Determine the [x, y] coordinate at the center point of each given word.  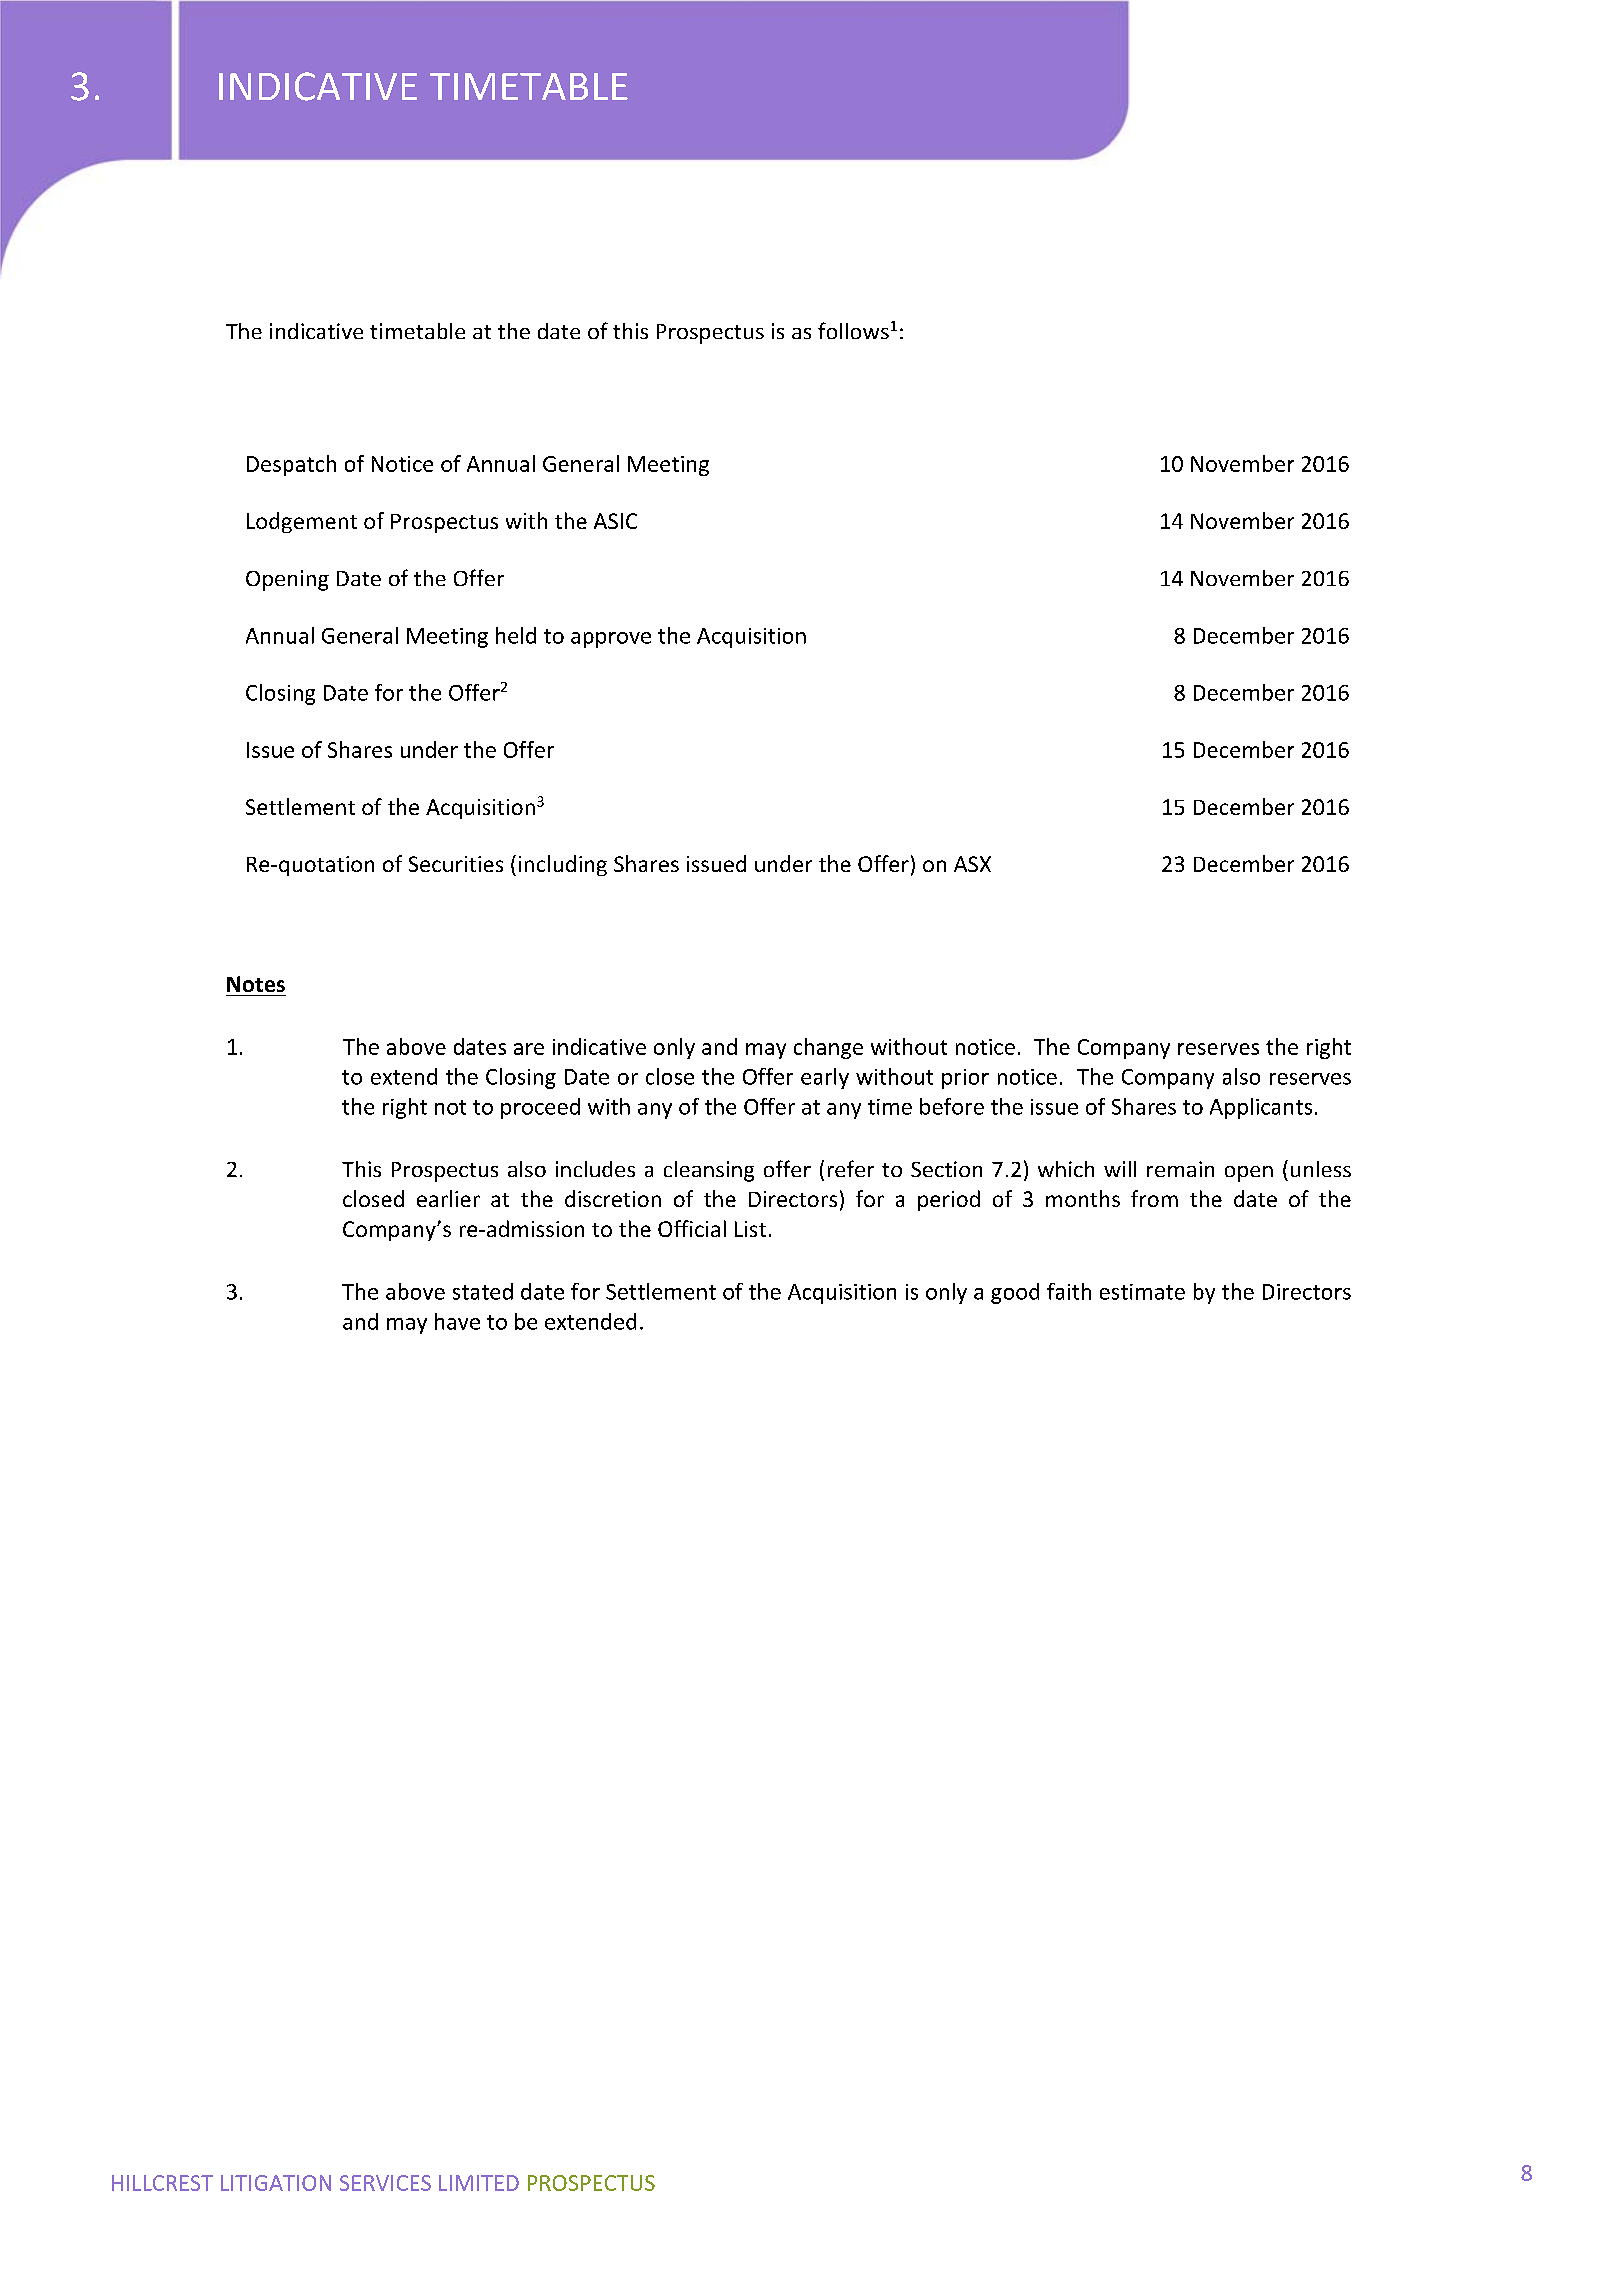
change [828, 1048]
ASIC [615, 521]
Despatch [291, 465]
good [1015, 1293]
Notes [256, 984]
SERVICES [385, 2183]
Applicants [1261, 1108]
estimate [1142, 1292]
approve [611, 640]
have [457, 1321]
